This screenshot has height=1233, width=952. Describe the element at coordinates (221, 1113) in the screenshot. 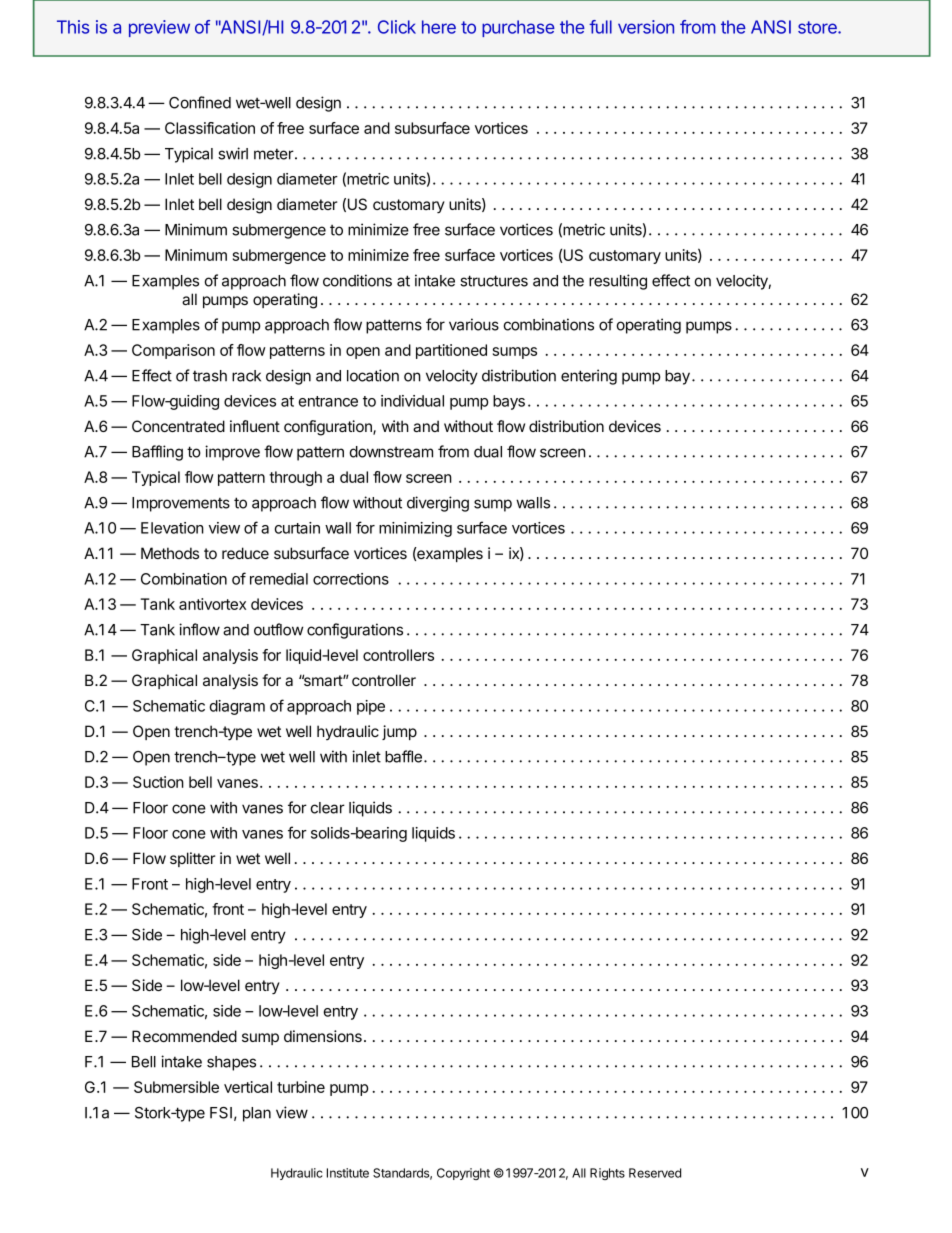

I see `FSI` at that location.
